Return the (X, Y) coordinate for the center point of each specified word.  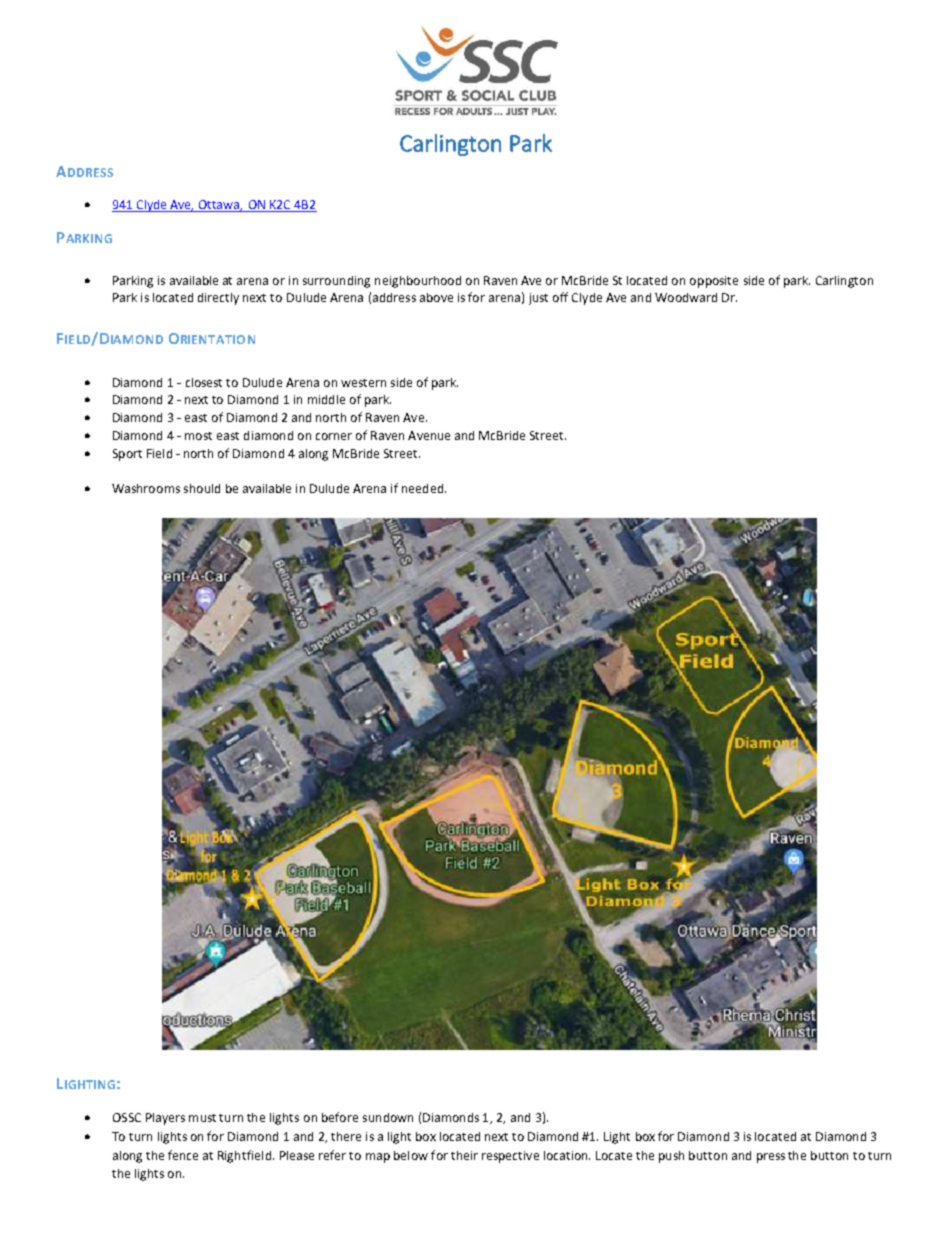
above (436, 297)
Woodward (686, 297)
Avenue (429, 435)
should (202, 488)
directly (218, 299)
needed (422, 488)
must (202, 1118)
